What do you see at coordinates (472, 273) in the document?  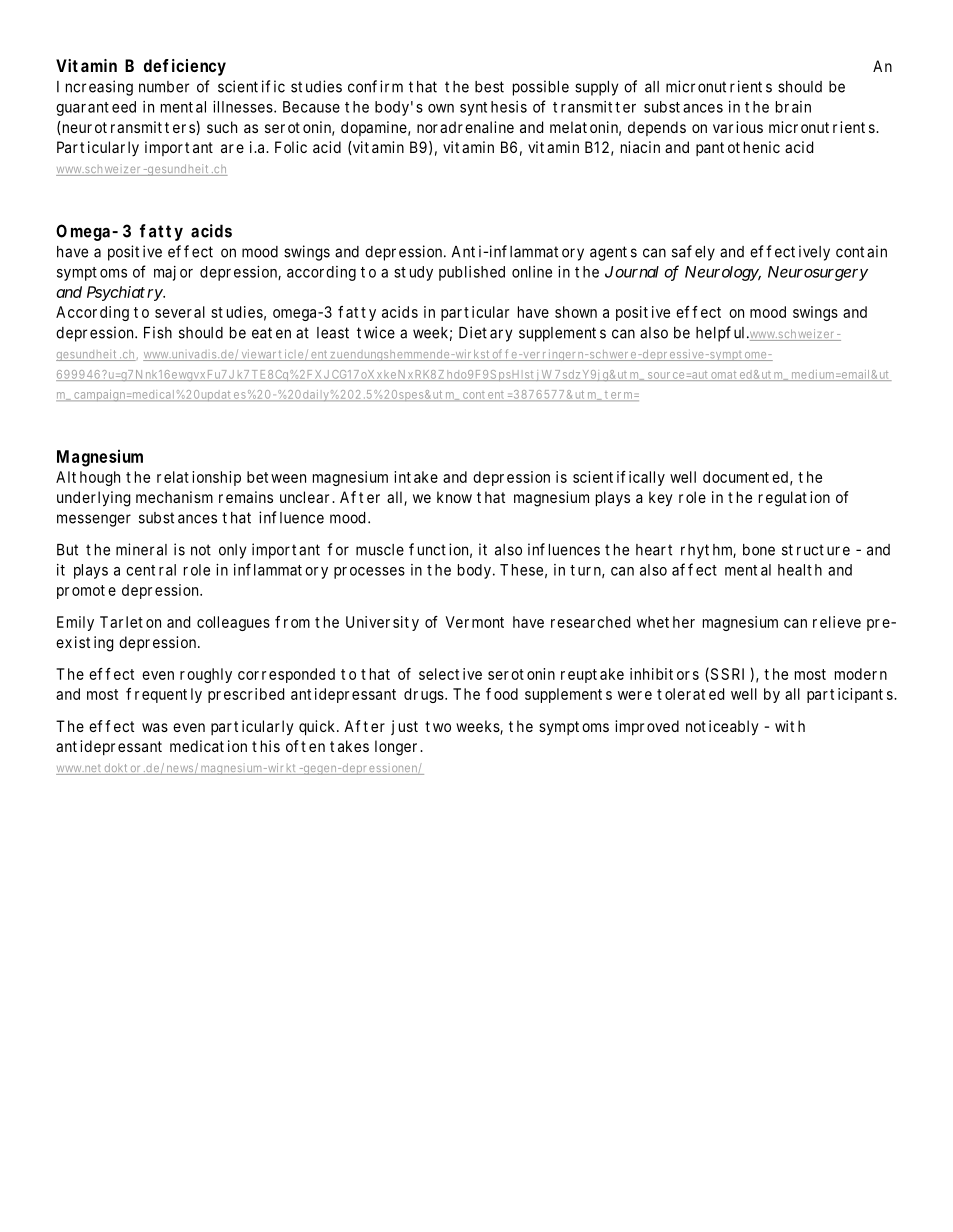 I see `published` at bounding box center [472, 273].
